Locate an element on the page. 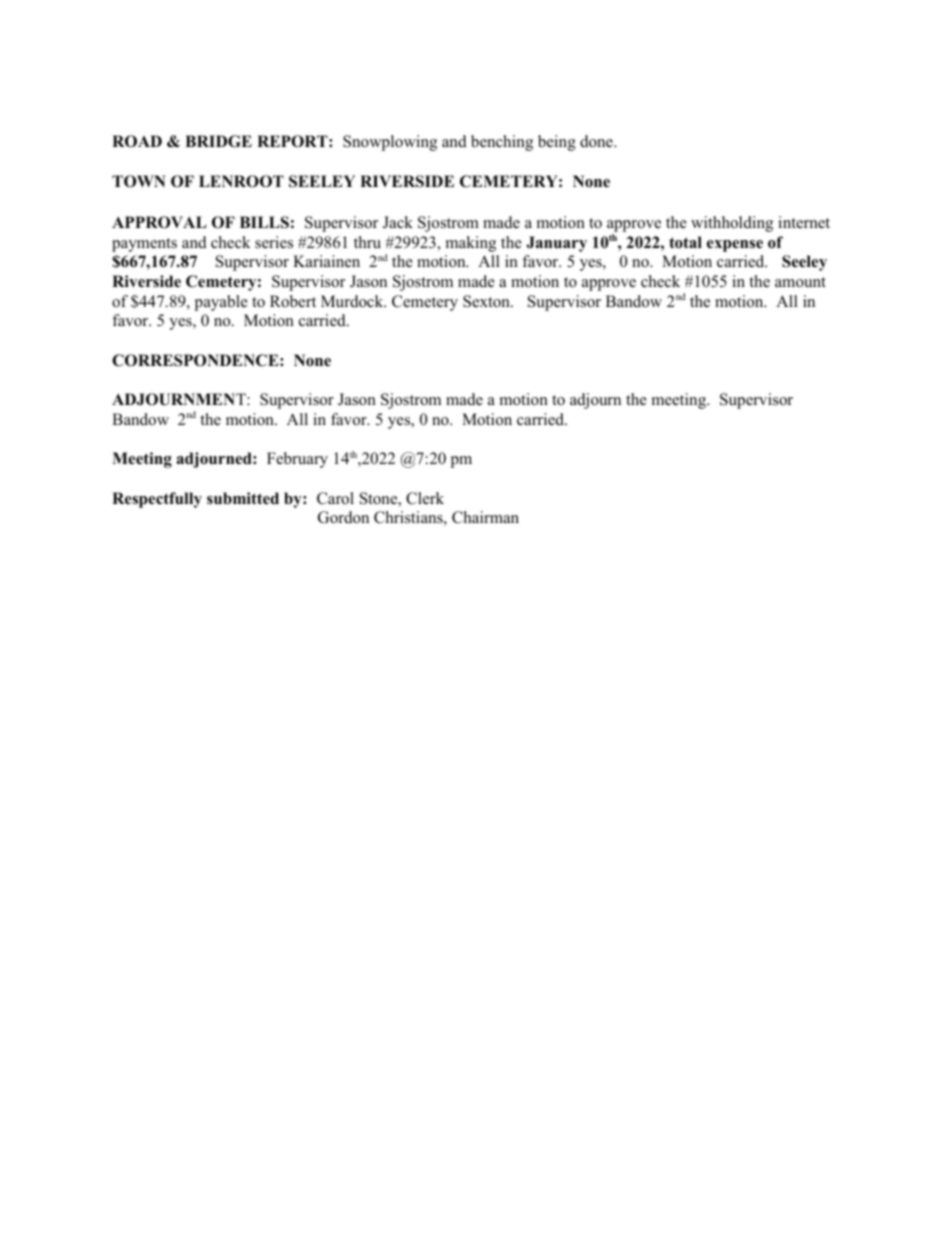  Chairman is located at coordinates (485, 517).
